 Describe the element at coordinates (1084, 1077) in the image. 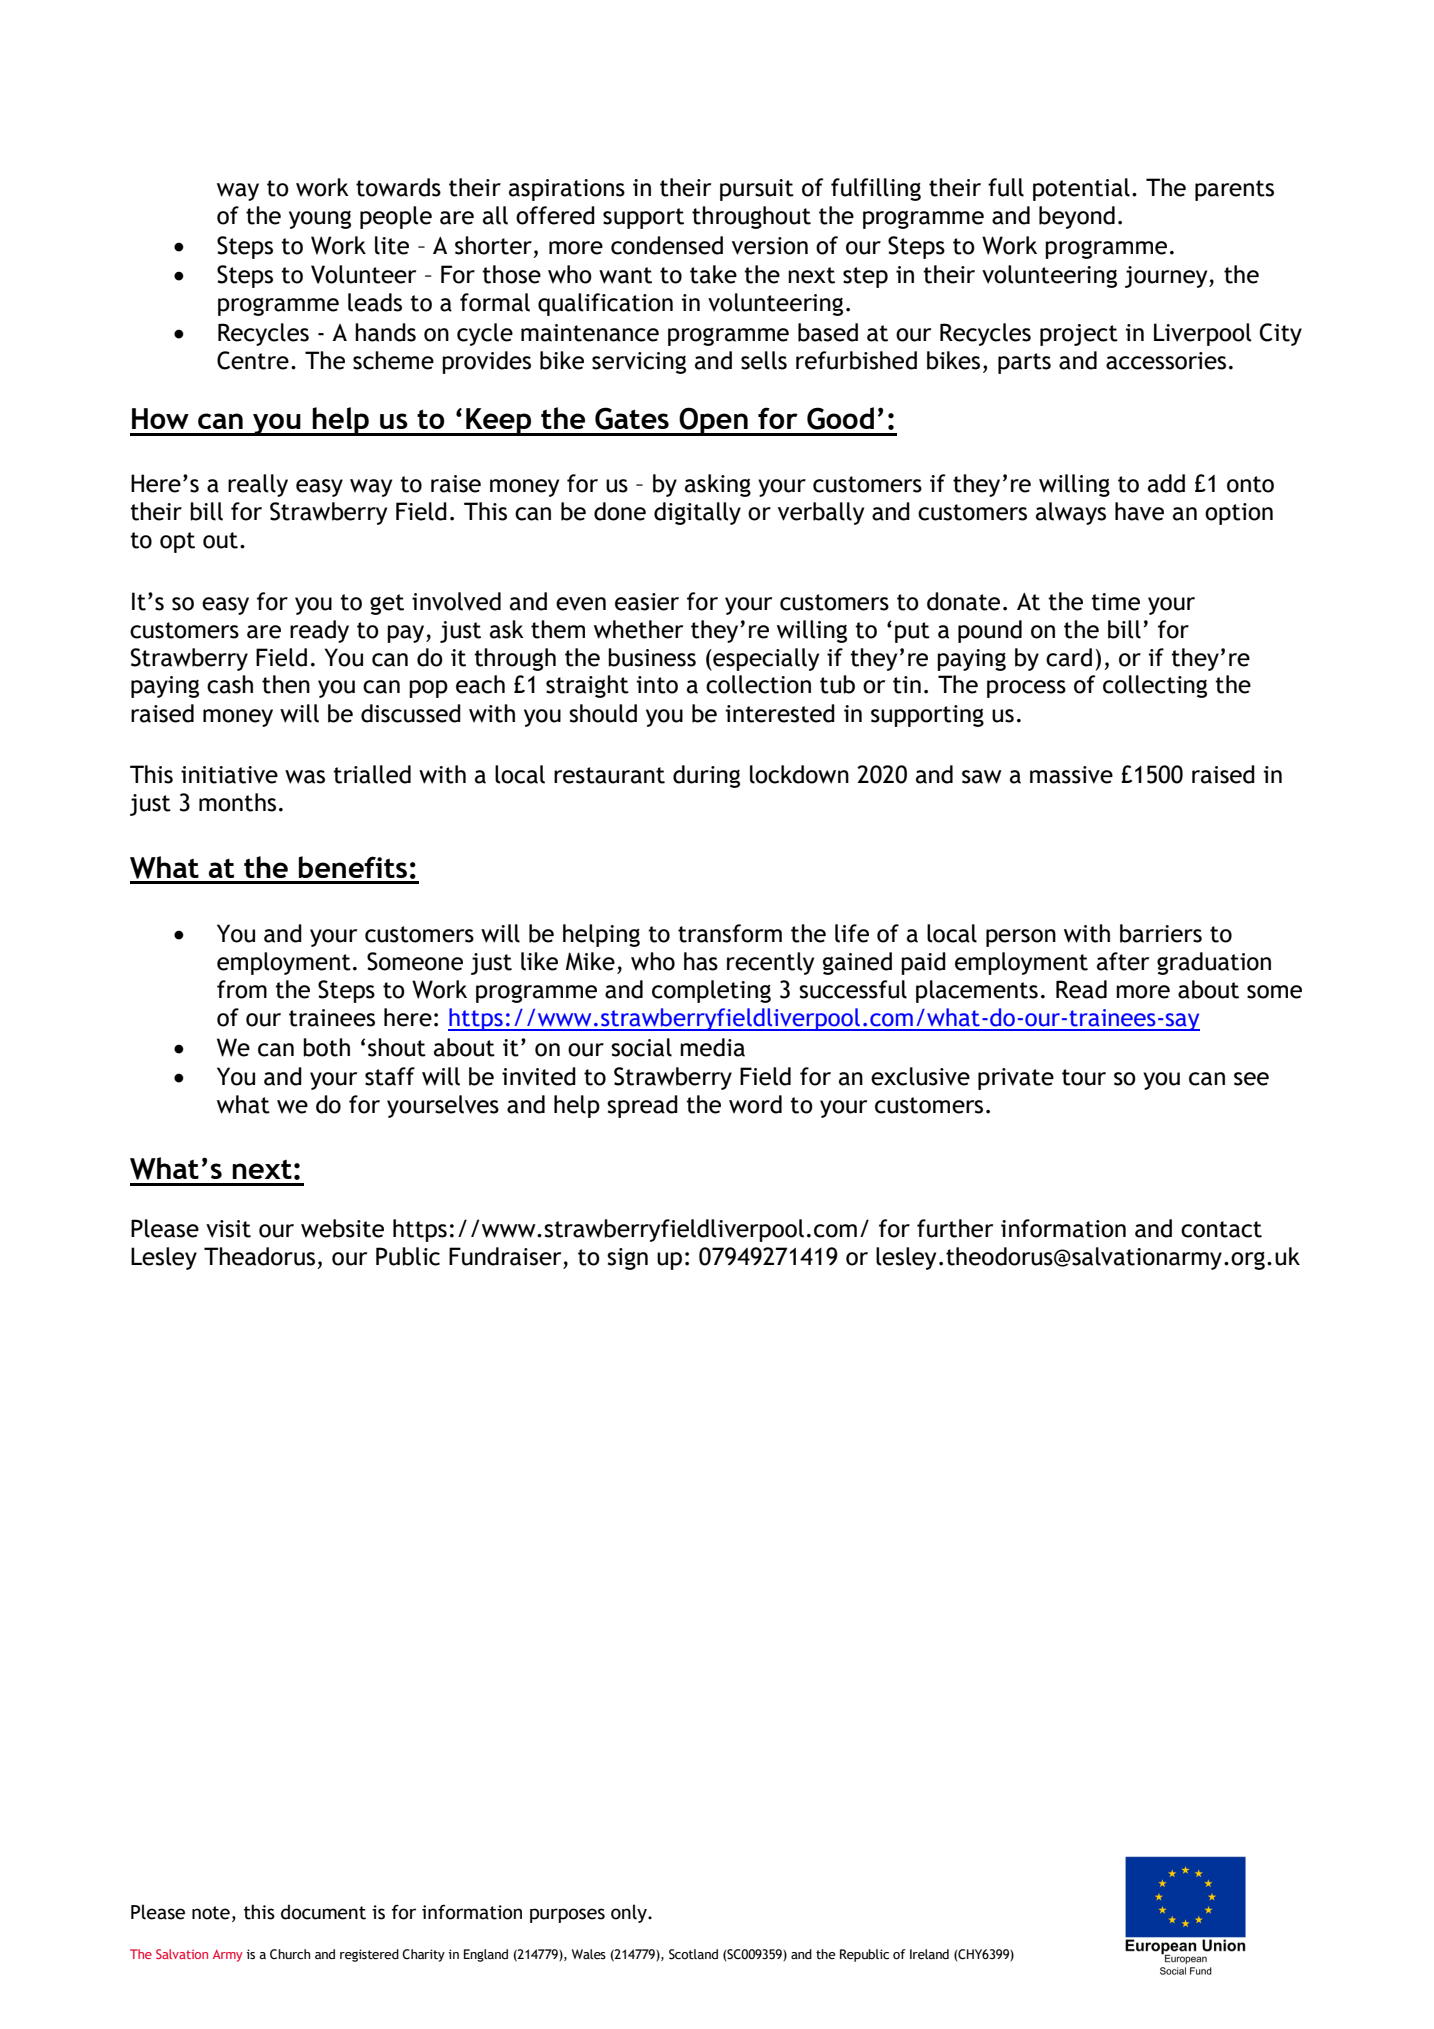

I see `tour` at that location.
